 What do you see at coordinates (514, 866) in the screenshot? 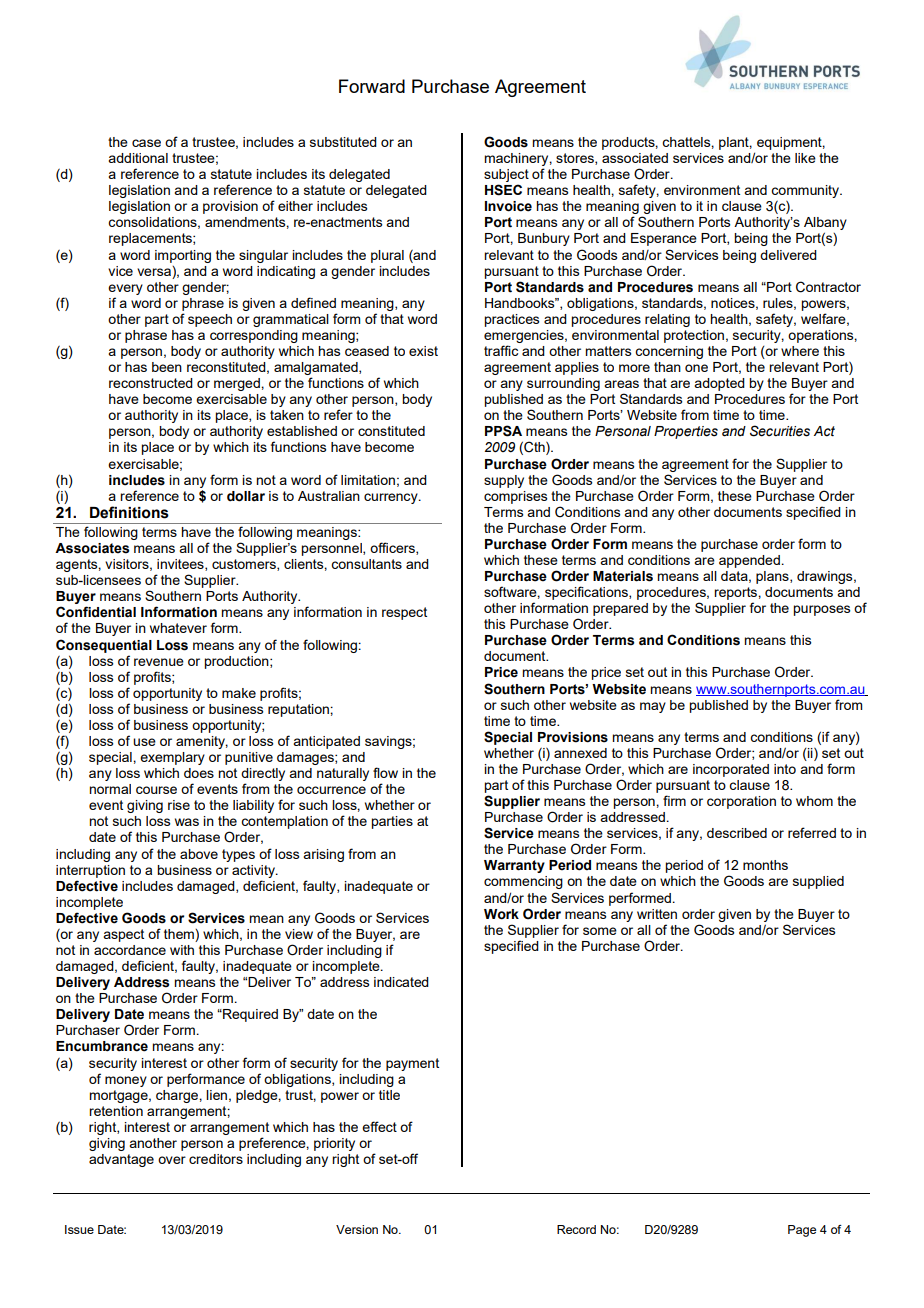
I see `Warranty` at bounding box center [514, 866].
